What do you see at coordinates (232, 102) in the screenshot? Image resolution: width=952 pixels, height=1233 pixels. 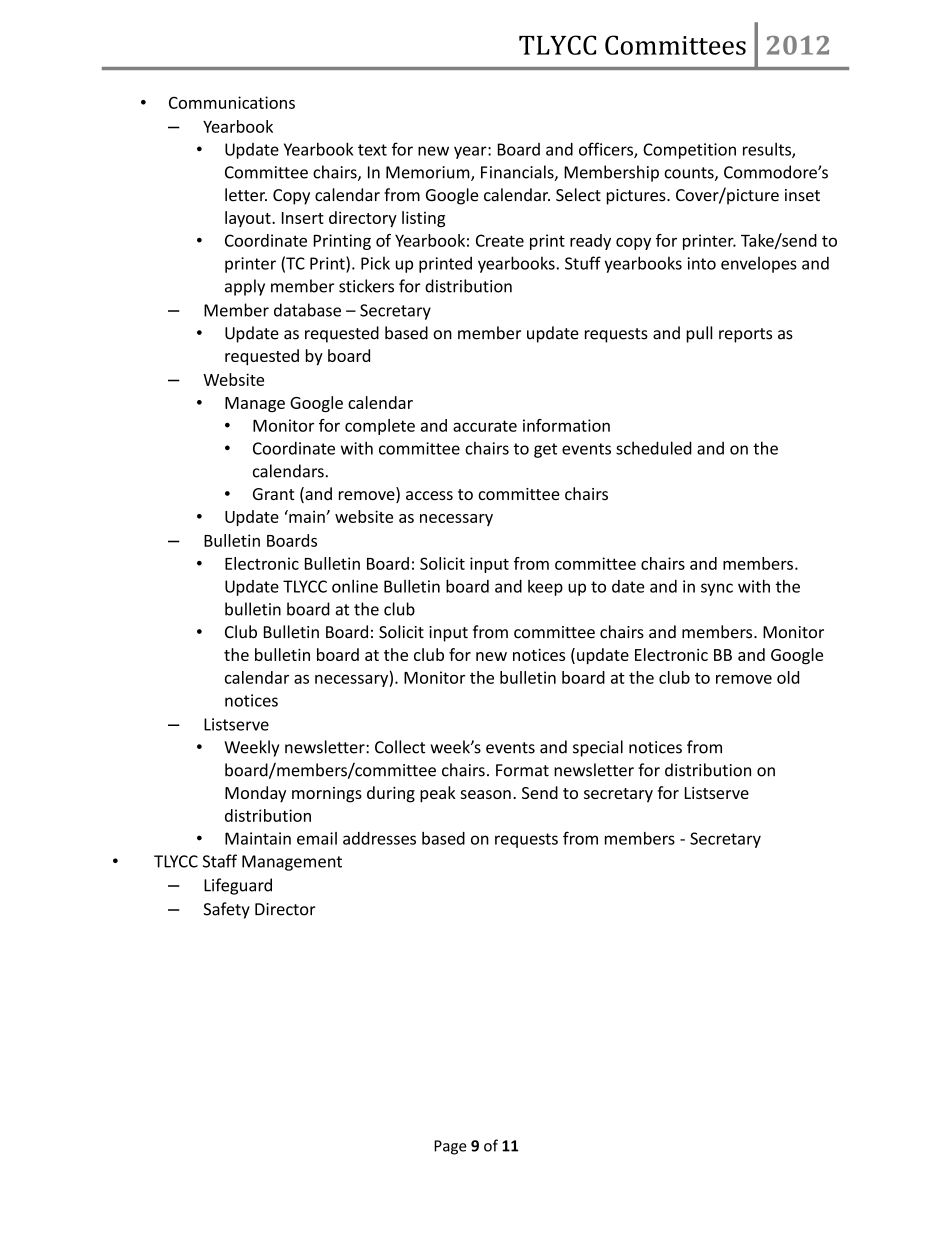 I see `Communications` at bounding box center [232, 102].
